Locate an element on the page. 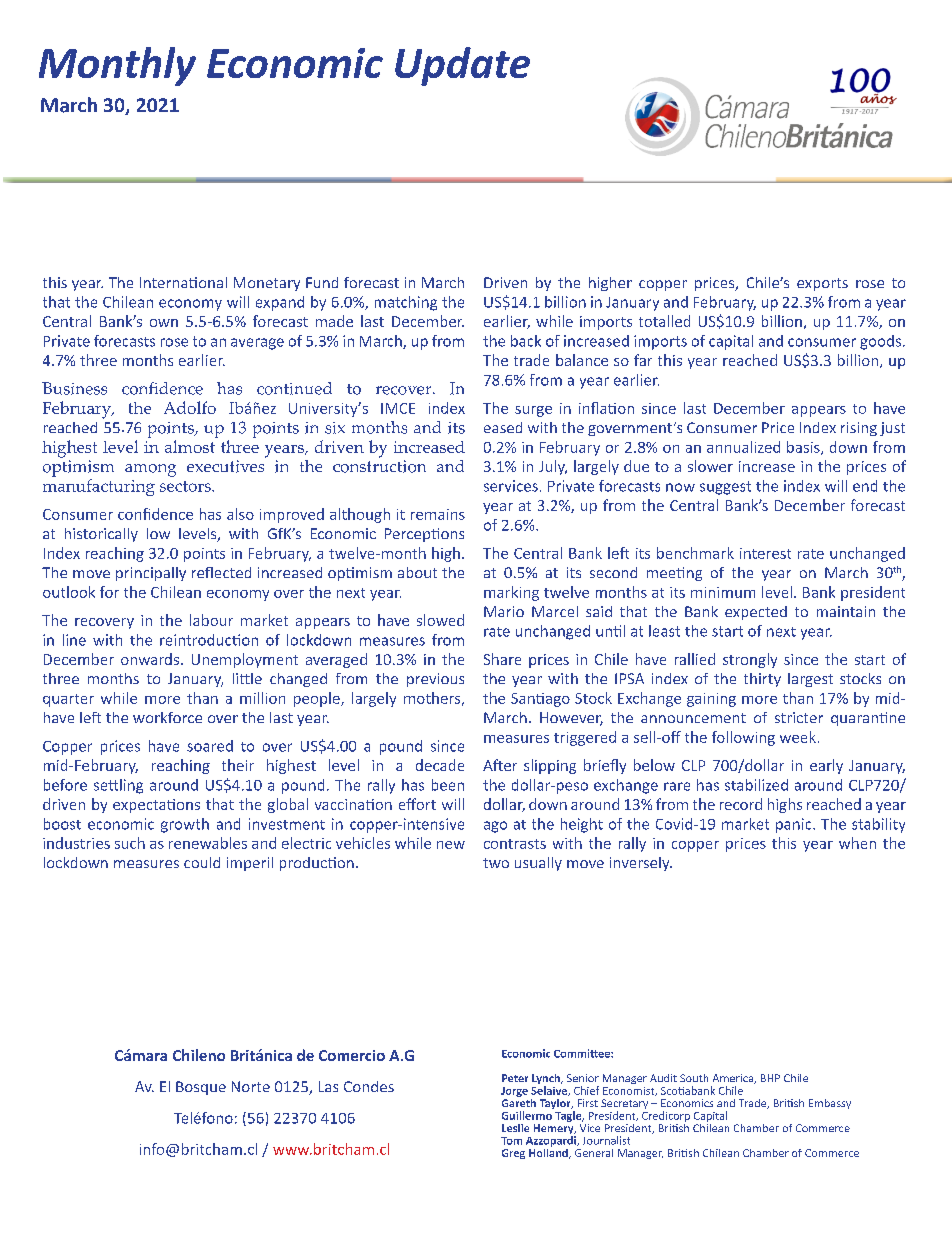  stricter is located at coordinates (799, 717).
